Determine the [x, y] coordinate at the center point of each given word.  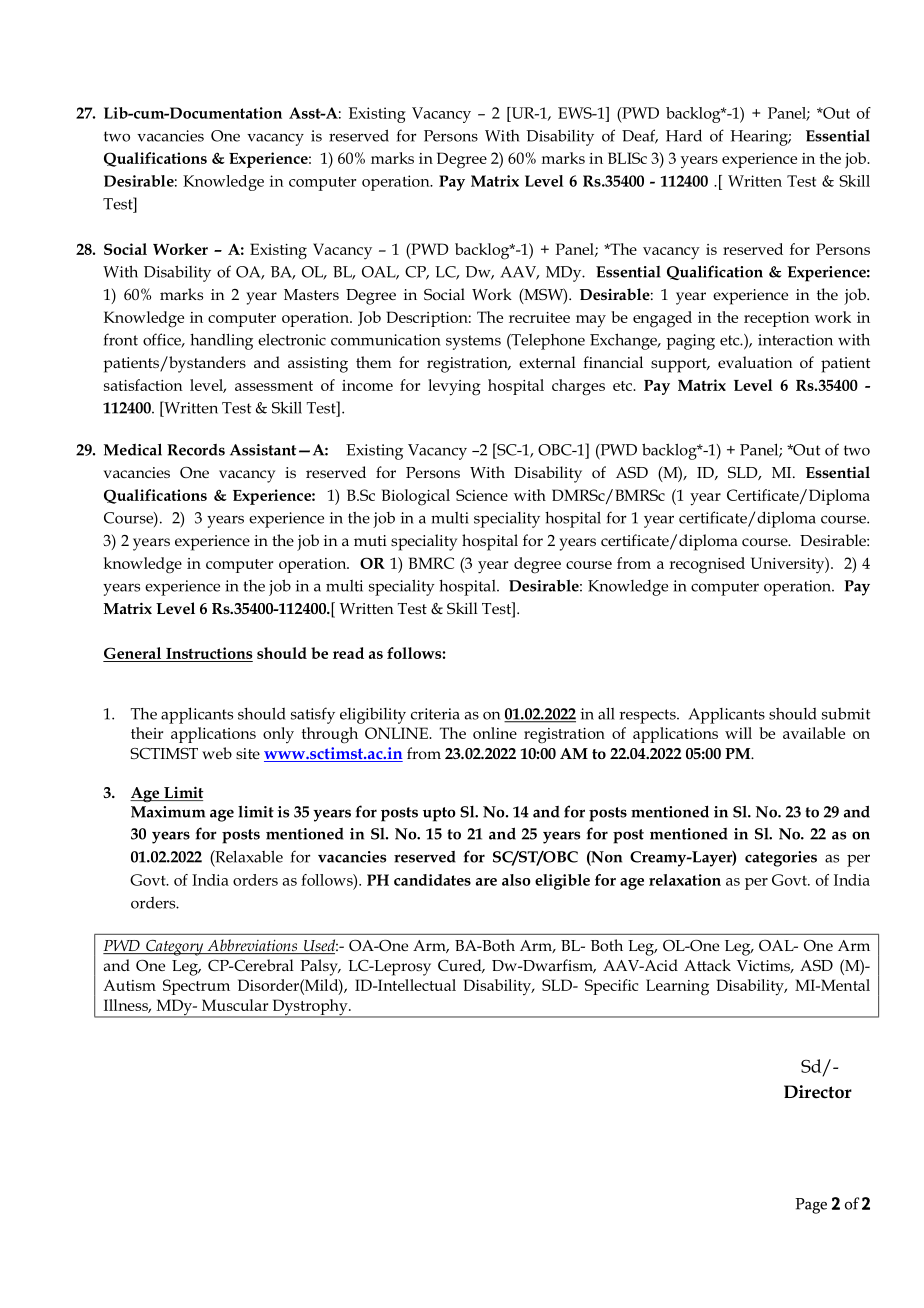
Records [196, 450]
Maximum [168, 812]
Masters [311, 294]
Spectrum [196, 987]
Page [811, 1206]
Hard [684, 135]
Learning [677, 987]
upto [439, 814]
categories [781, 859]
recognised [707, 565]
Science [482, 495]
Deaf [640, 136]
